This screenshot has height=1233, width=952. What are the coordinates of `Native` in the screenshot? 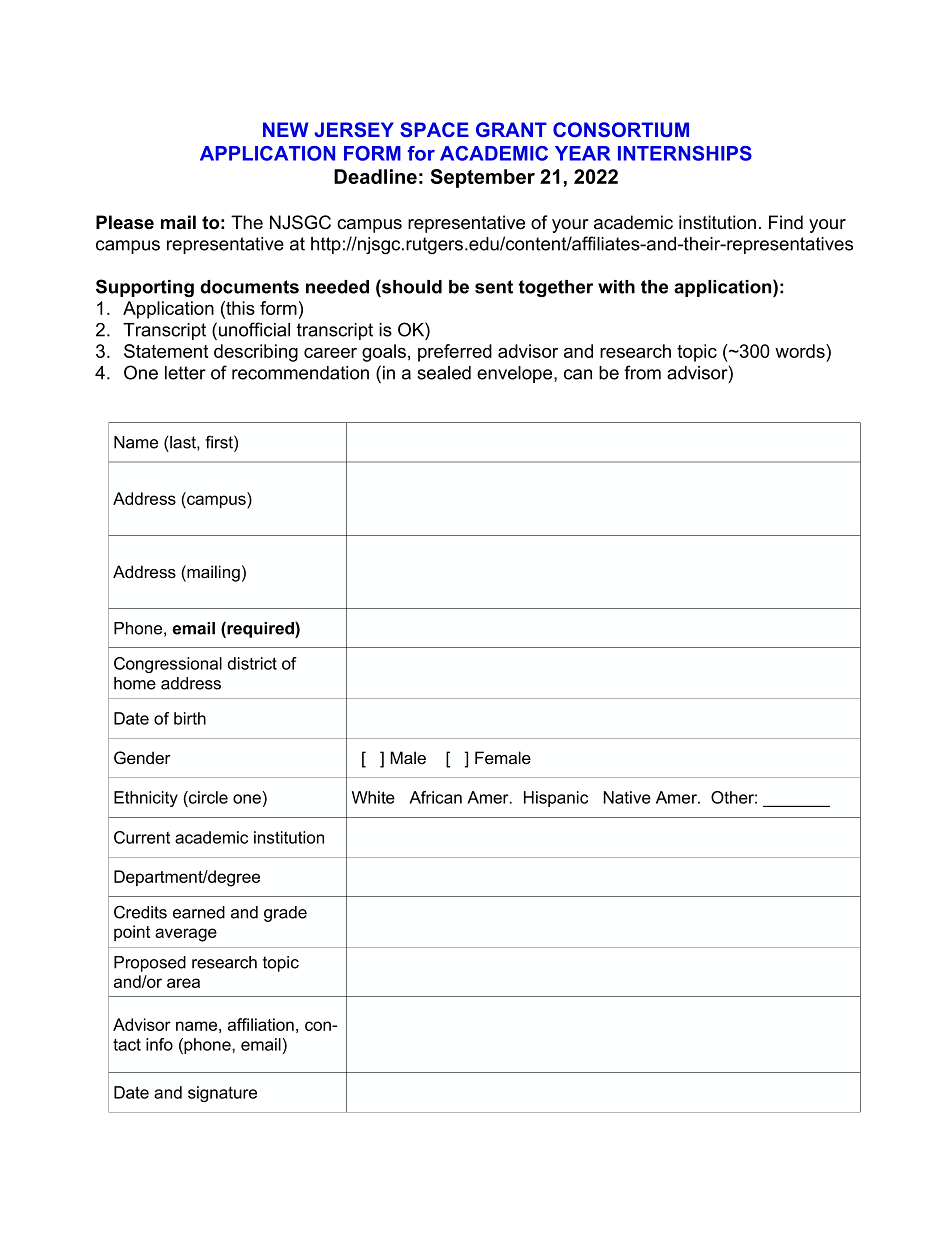 It's located at (627, 797).
